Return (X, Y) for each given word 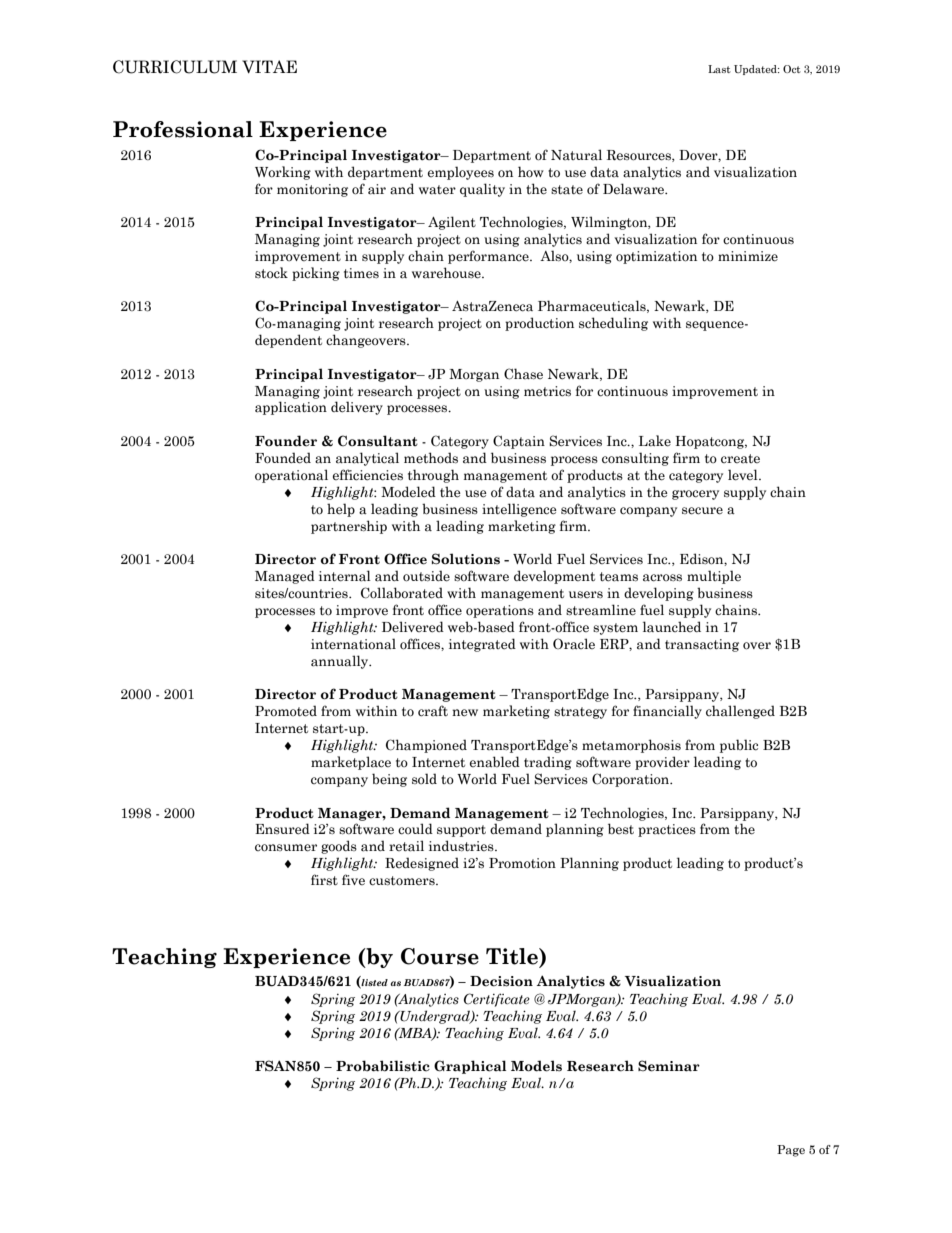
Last (719, 69)
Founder (286, 441)
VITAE (269, 66)
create (740, 458)
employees (461, 173)
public (739, 746)
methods (431, 458)
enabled (495, 762)
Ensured (282, 829)
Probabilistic (383, 1066)
